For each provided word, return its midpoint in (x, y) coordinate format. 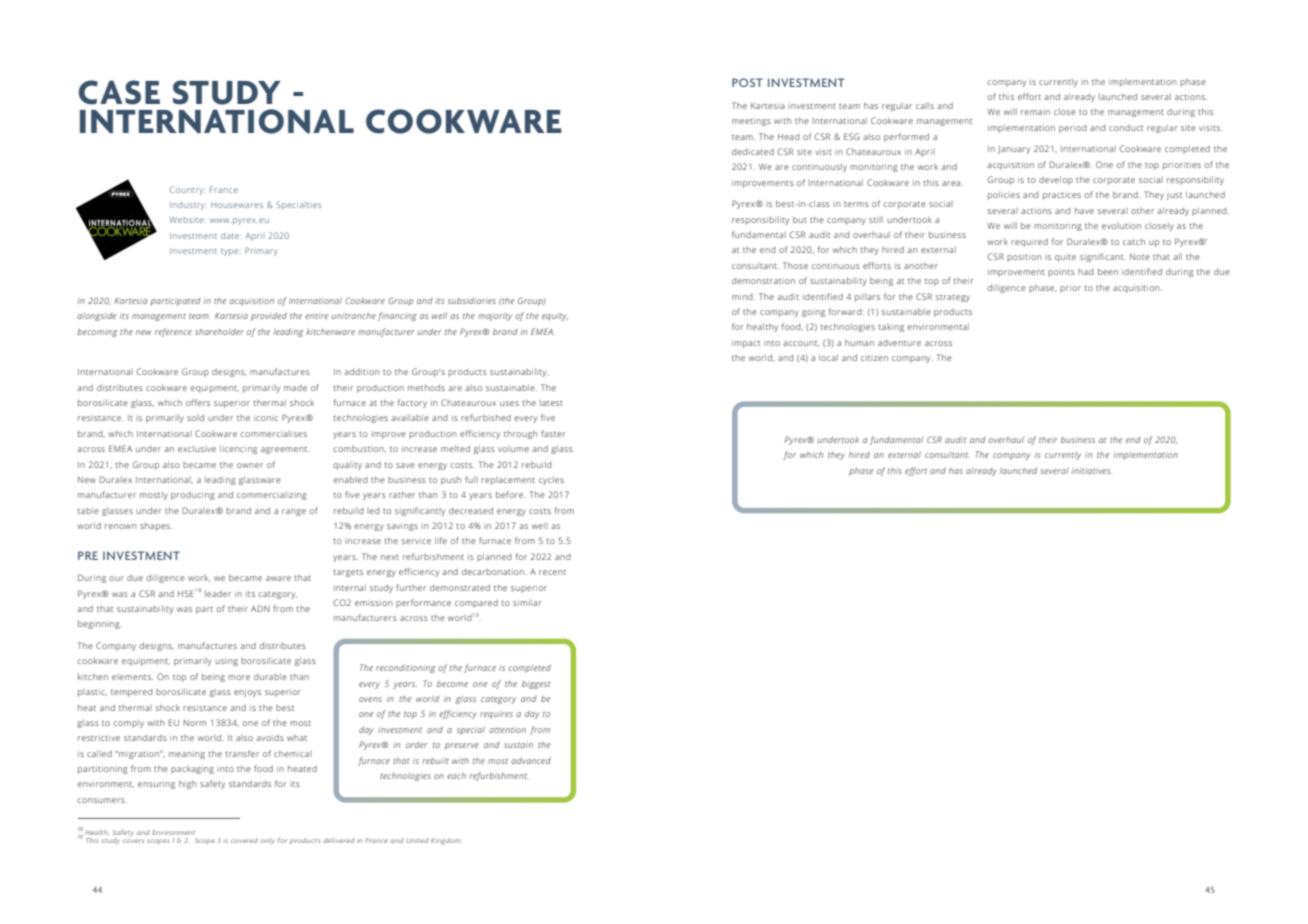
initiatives (1091, 471)
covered (244, 840)
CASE (119, 92)
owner (250, 465)
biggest (536, 684)
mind (743, 297)
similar (527, 602)
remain (1035, 112)
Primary (261, 251)
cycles (551, 480)
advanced (531, 760)
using (226, 662)
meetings (751, 122)
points (1061, 273)
